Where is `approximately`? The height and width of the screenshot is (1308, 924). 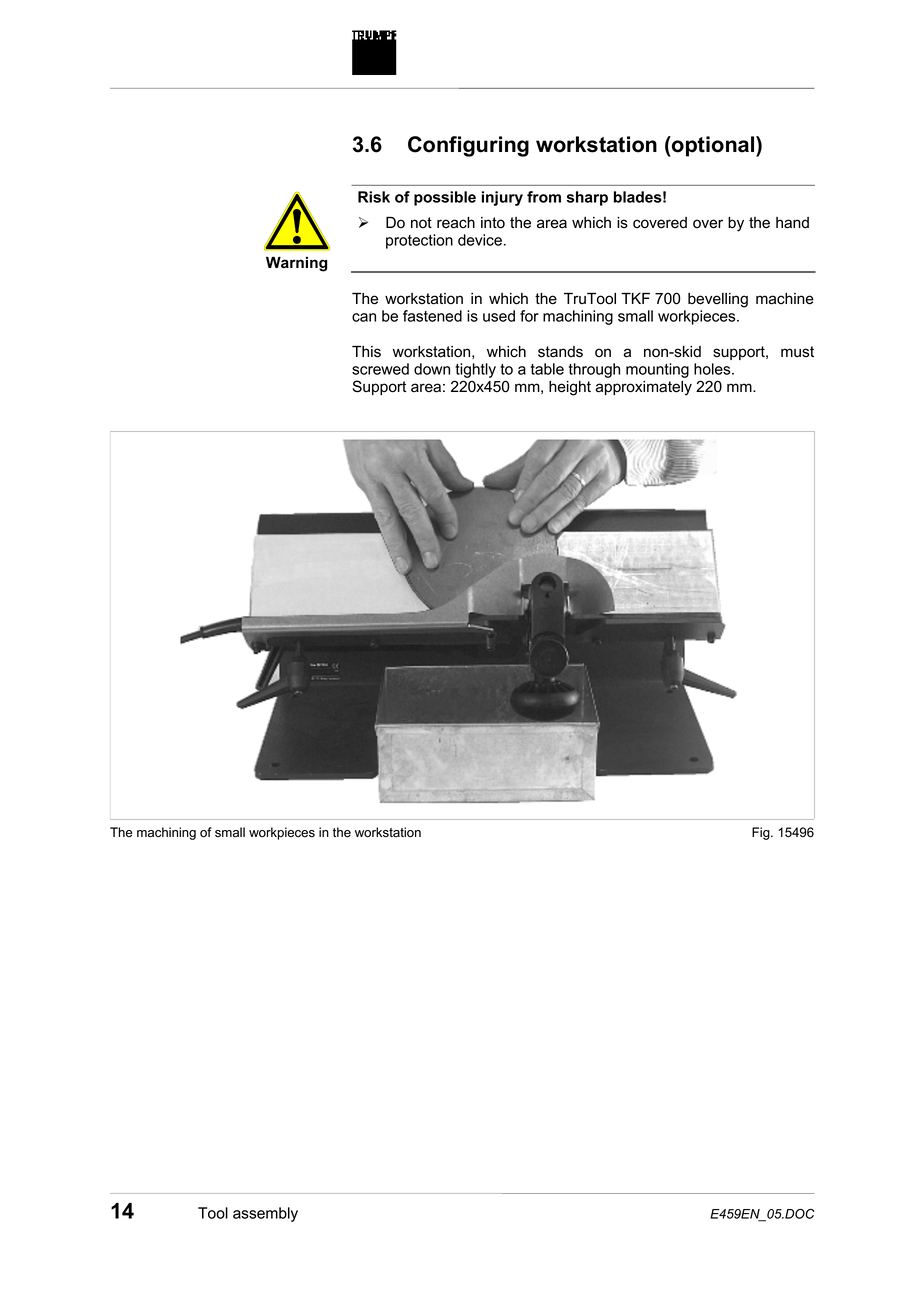
approximately is located at coordinates (644, 388).
